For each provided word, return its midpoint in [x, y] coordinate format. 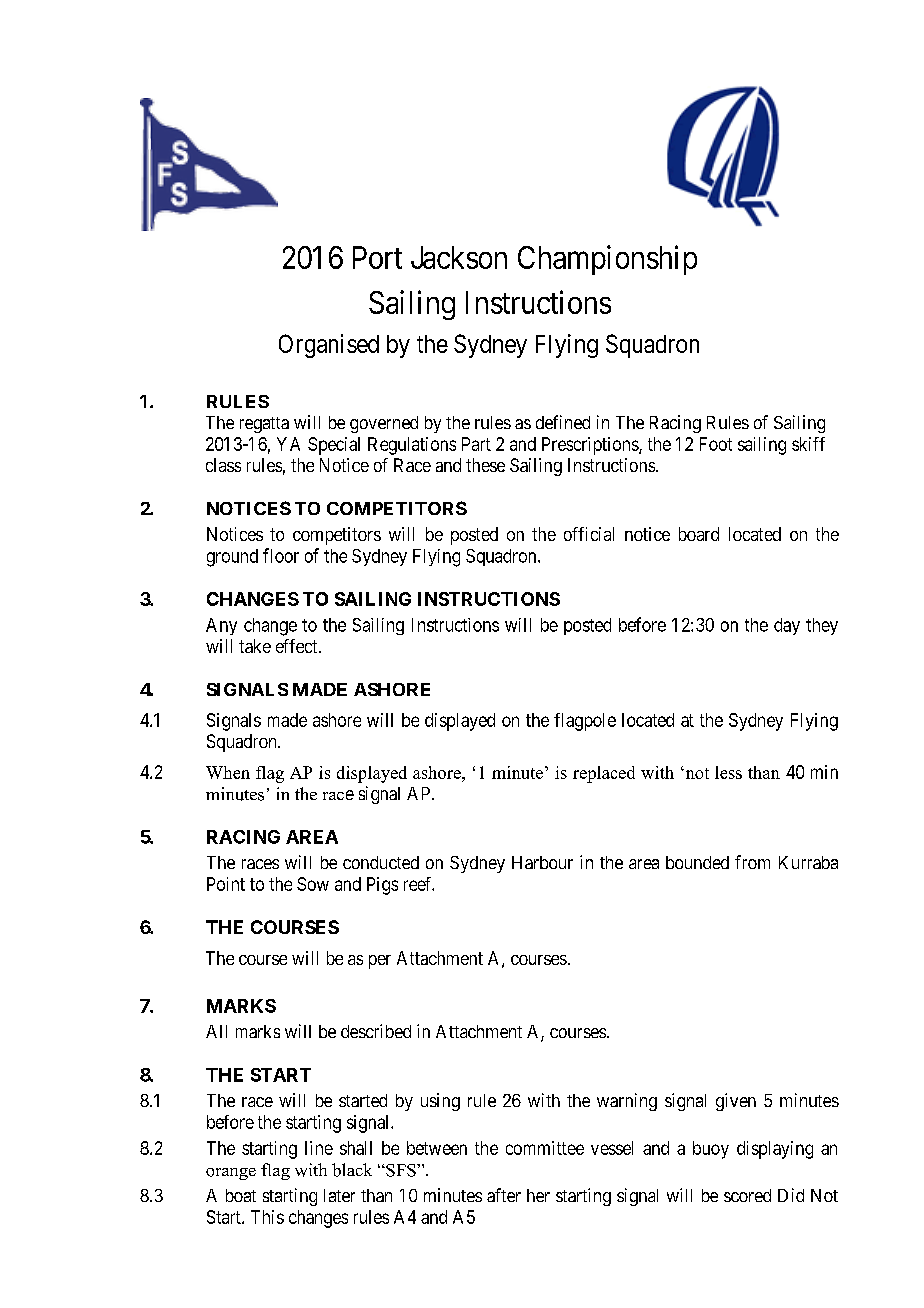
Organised [329, 346]
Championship [607, 260]
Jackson [459, 257]
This [267, 1217]
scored [747, 1195]
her [538, 1195]
